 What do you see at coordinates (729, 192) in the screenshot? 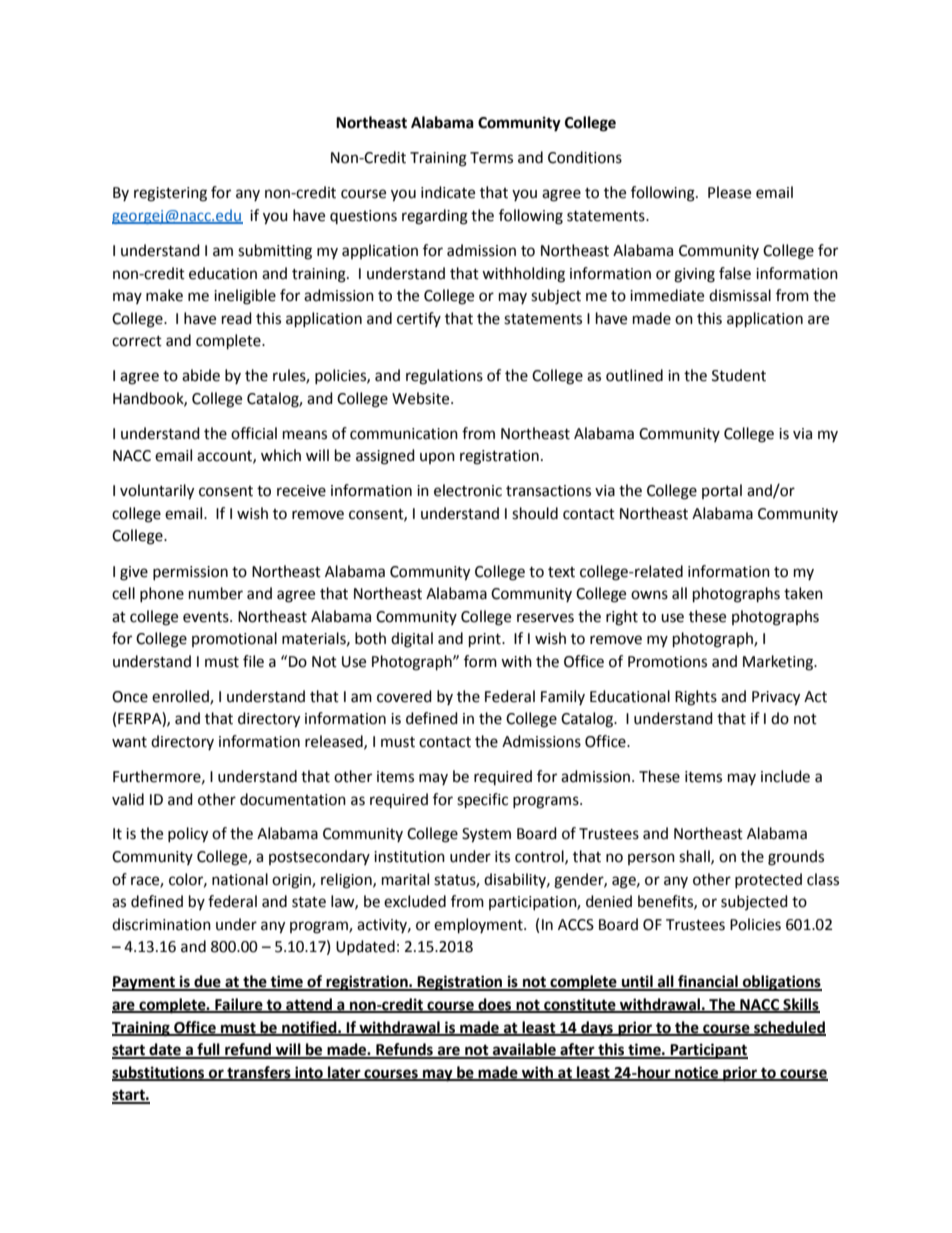
I see `Please` at bounding box center [729, 192].
